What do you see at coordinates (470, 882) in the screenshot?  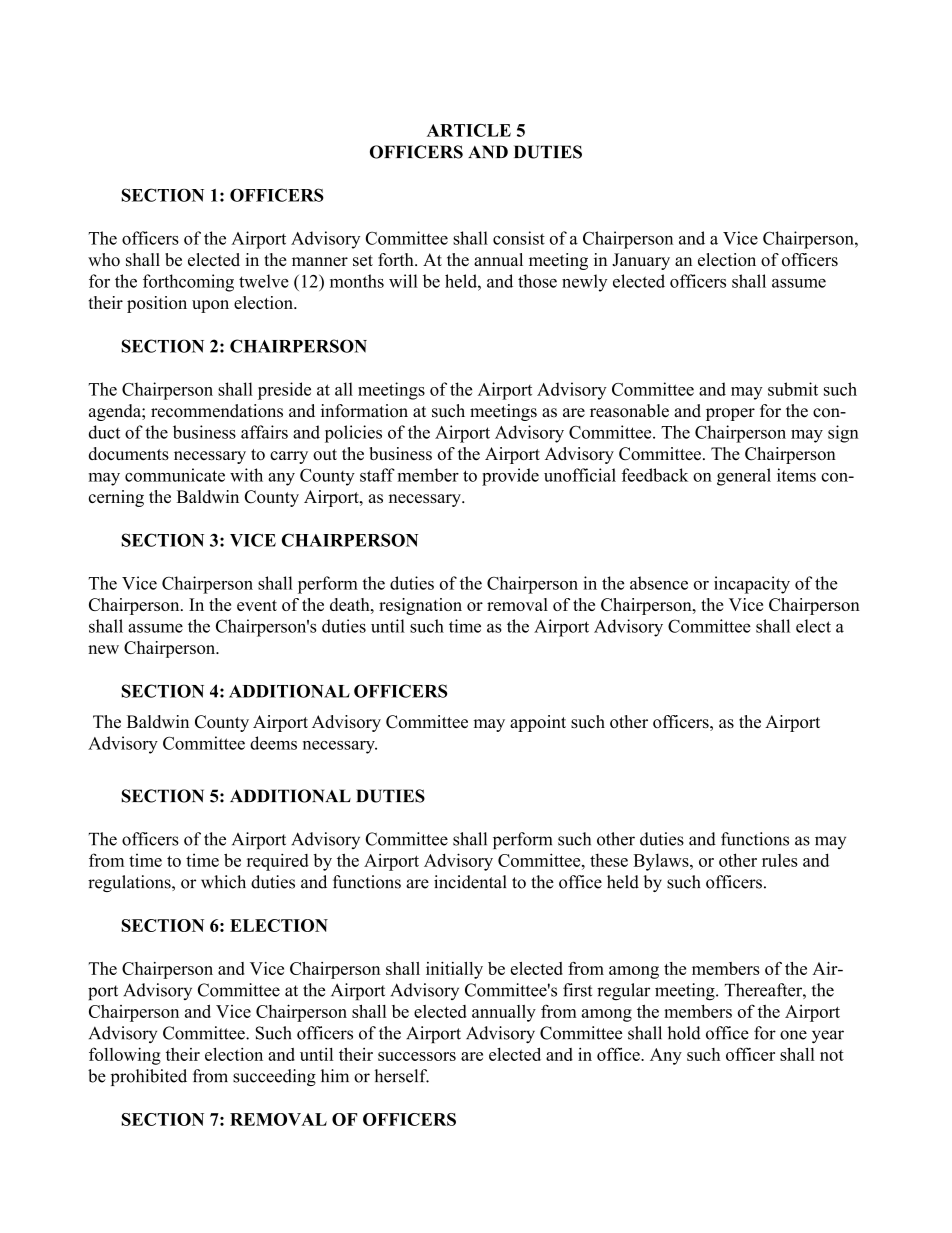 I see `incidental` at bounding box center [470, 882].
